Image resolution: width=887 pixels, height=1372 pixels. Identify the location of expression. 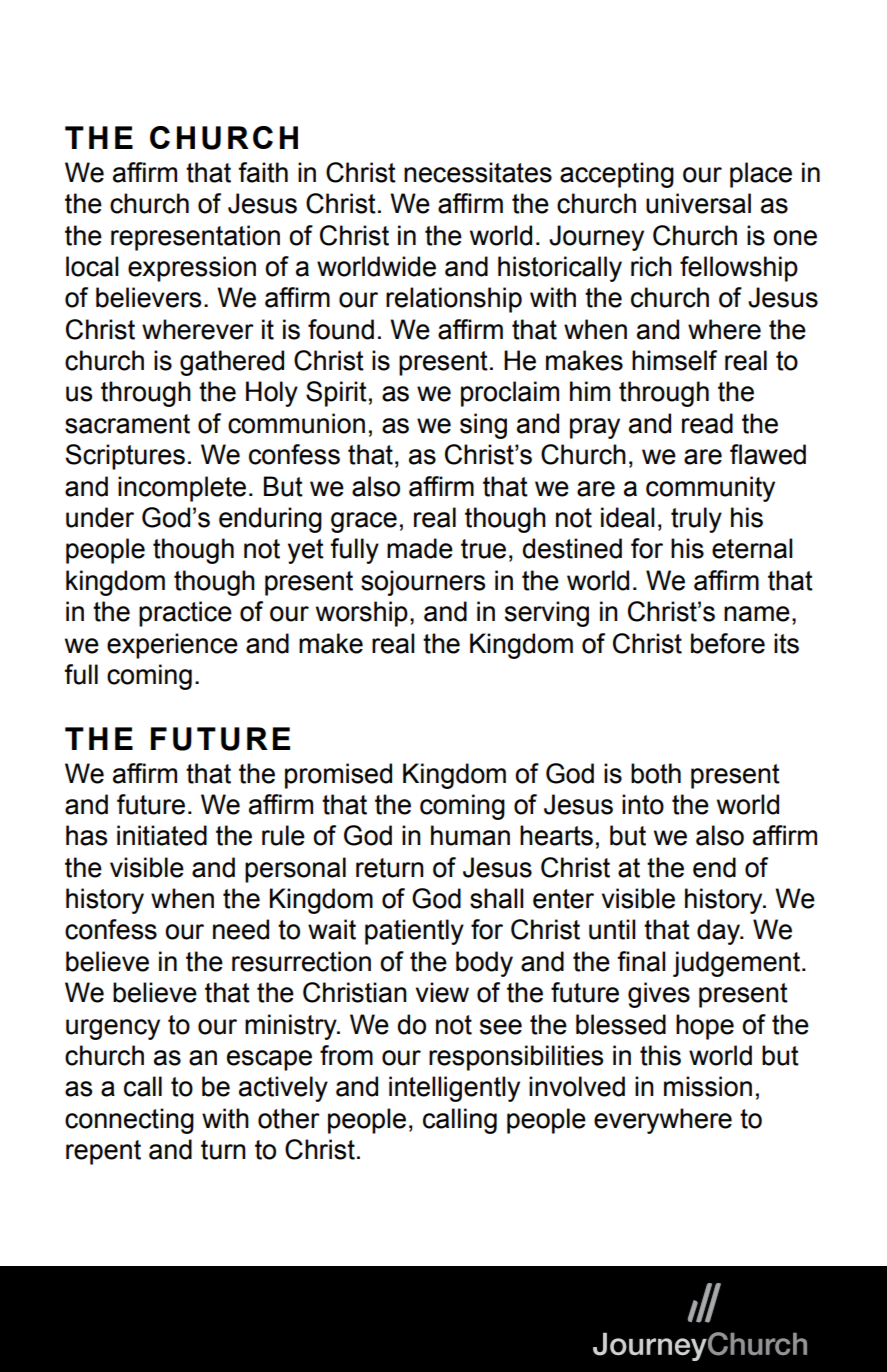
(192, 269).
